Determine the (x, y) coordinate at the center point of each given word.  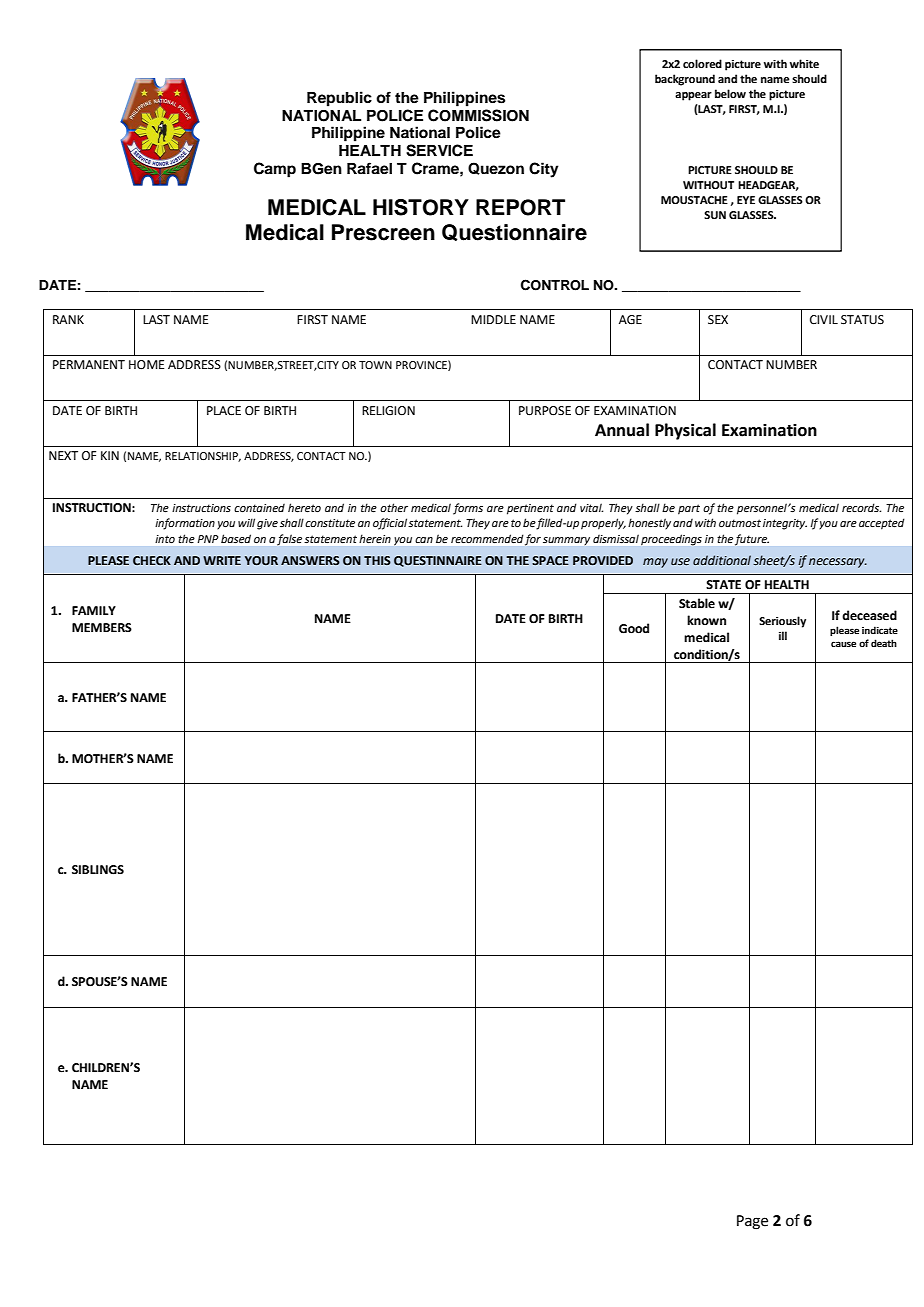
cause (843, 644)
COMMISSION (478, 115)
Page (752, 1222)
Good (634, 628)
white (804, 63)
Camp (275, 170)
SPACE (550, 560)
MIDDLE (493, 319)
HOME (146, 365)
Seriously (782, 622)
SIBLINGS (98, 870)
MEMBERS (102, 627)
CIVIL (824, 320)
